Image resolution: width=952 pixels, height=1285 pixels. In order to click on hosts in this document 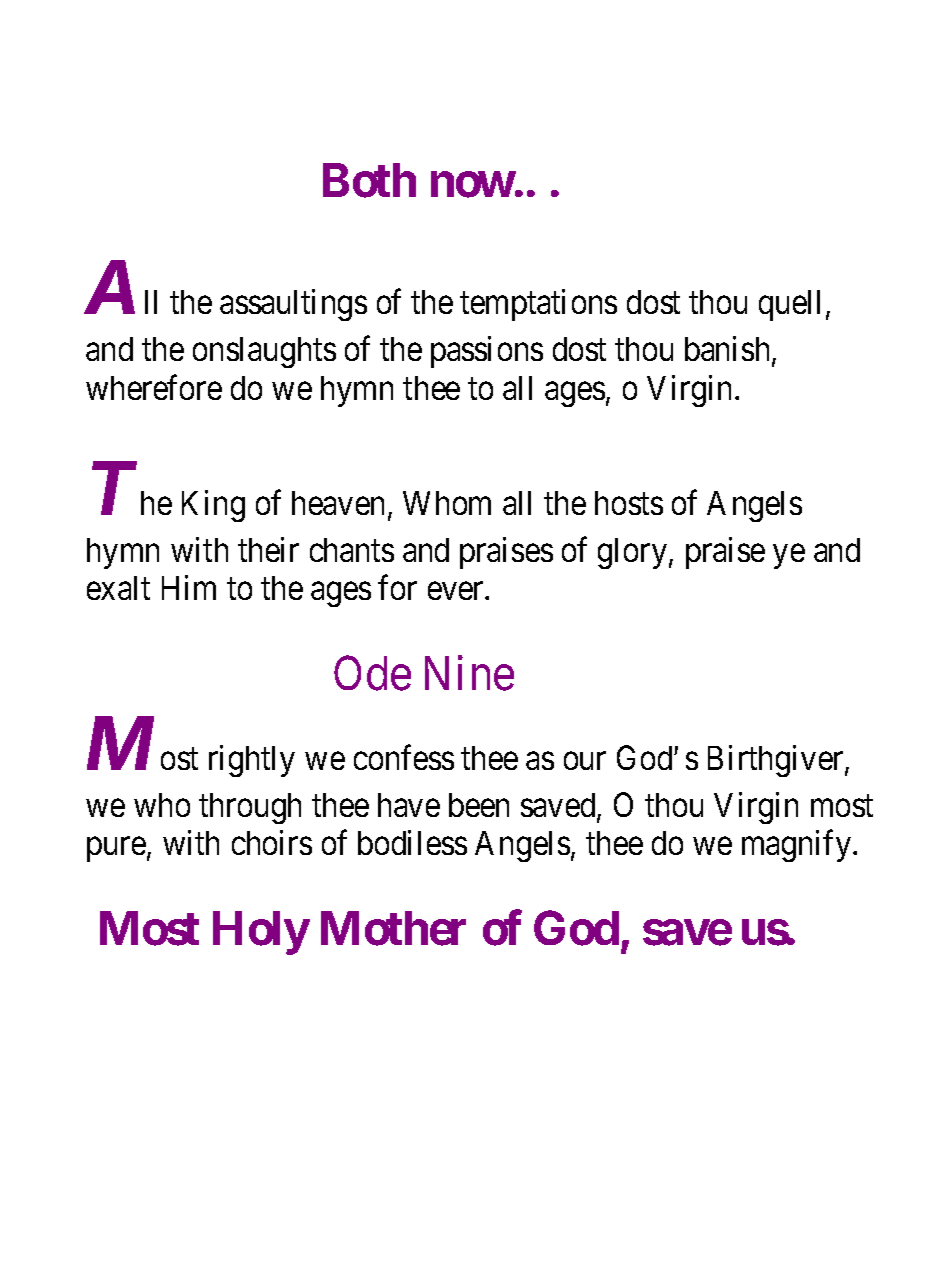, I will do `click(629, 503)`.
